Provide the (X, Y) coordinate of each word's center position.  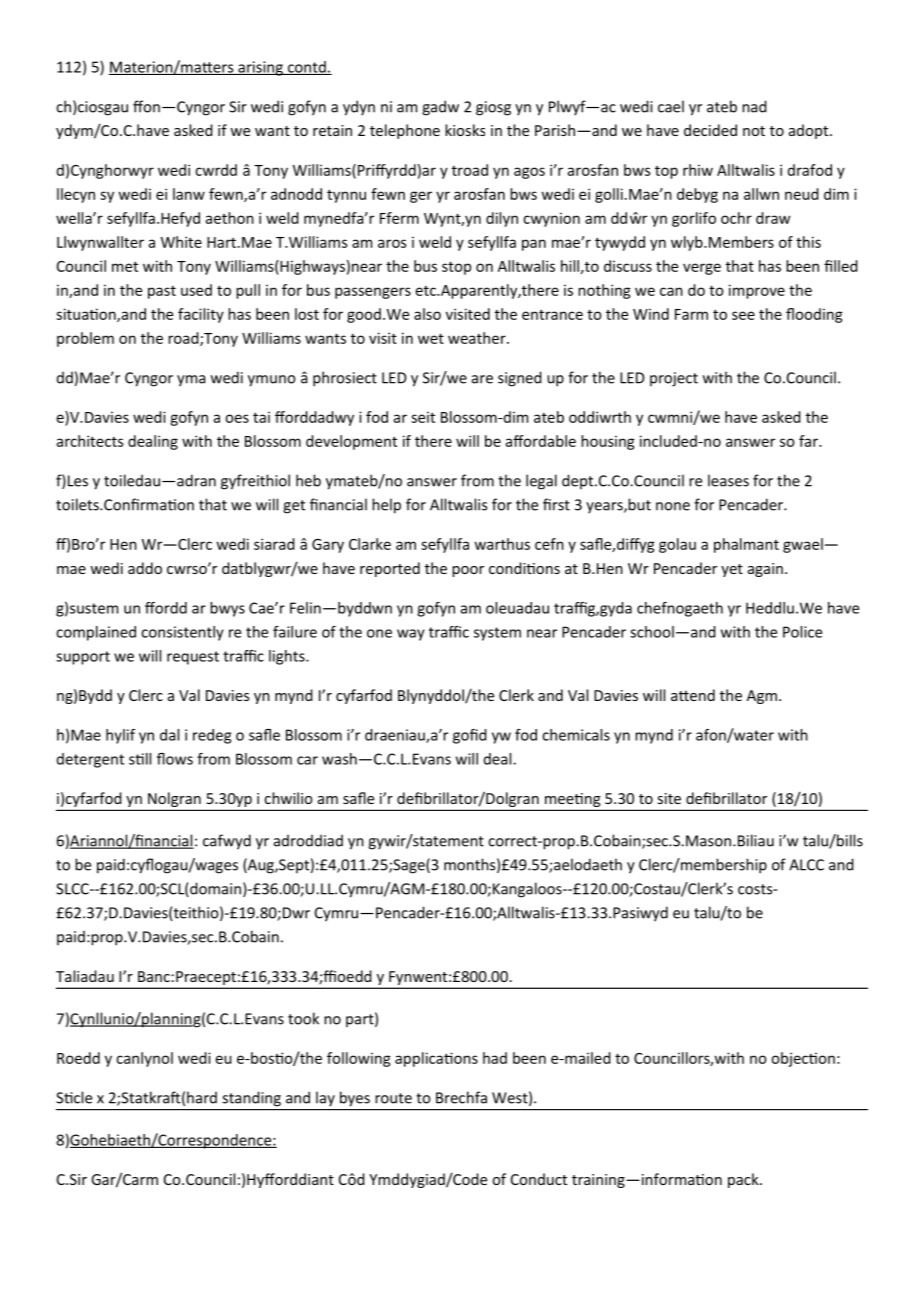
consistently (182, 633)
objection (803, 1059)
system (497, 634)
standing (252, 1098)
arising (260, 68)
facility (201, 315)
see (743, 315)
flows (175, 759)
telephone (405, 131)
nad (754, 106)
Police (802, 632)
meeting (572, 801)
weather (478, 338)
